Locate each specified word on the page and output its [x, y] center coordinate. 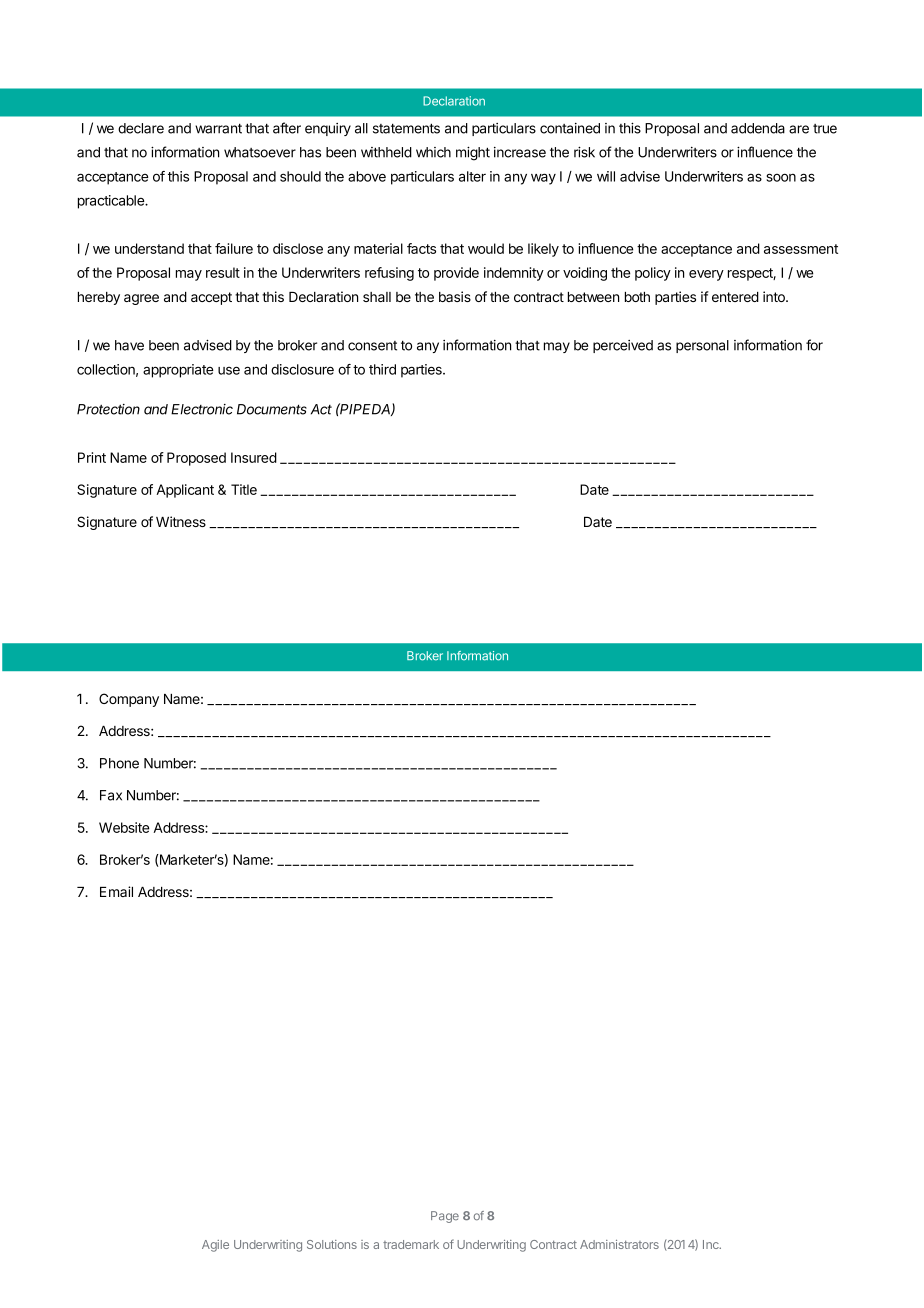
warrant [218, 128]
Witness [181, 521]
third [382, 369]
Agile [215, 1246]
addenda [758, 128]
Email [116, 891]
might [473, 153]
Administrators [619, 1244]
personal [702, 346]
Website [124, 827]
